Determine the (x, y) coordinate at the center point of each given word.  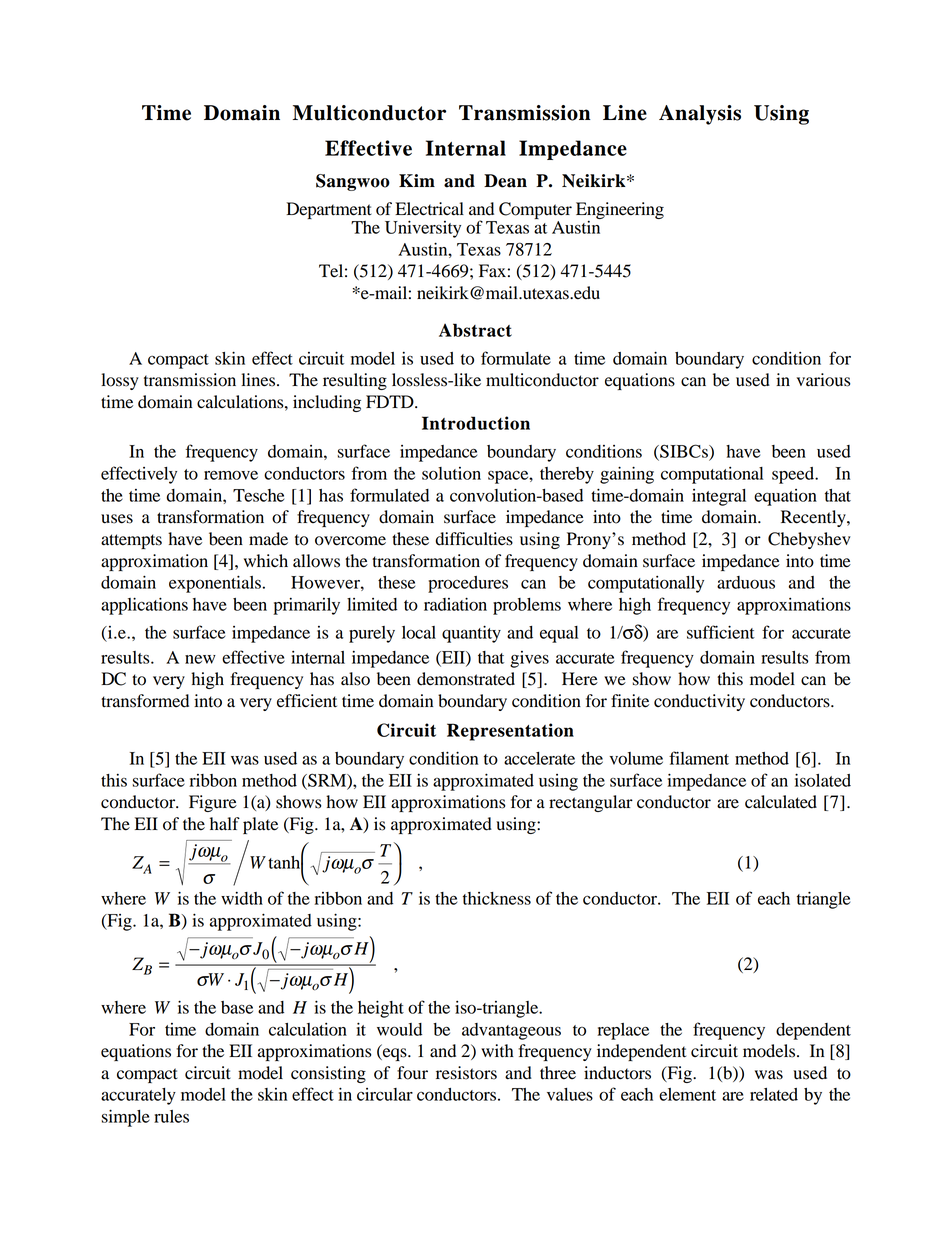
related (774, 1094)
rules (171, 1116)
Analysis (700, 115)
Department (329, 210)
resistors (466, 1073)
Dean (505, 181)
